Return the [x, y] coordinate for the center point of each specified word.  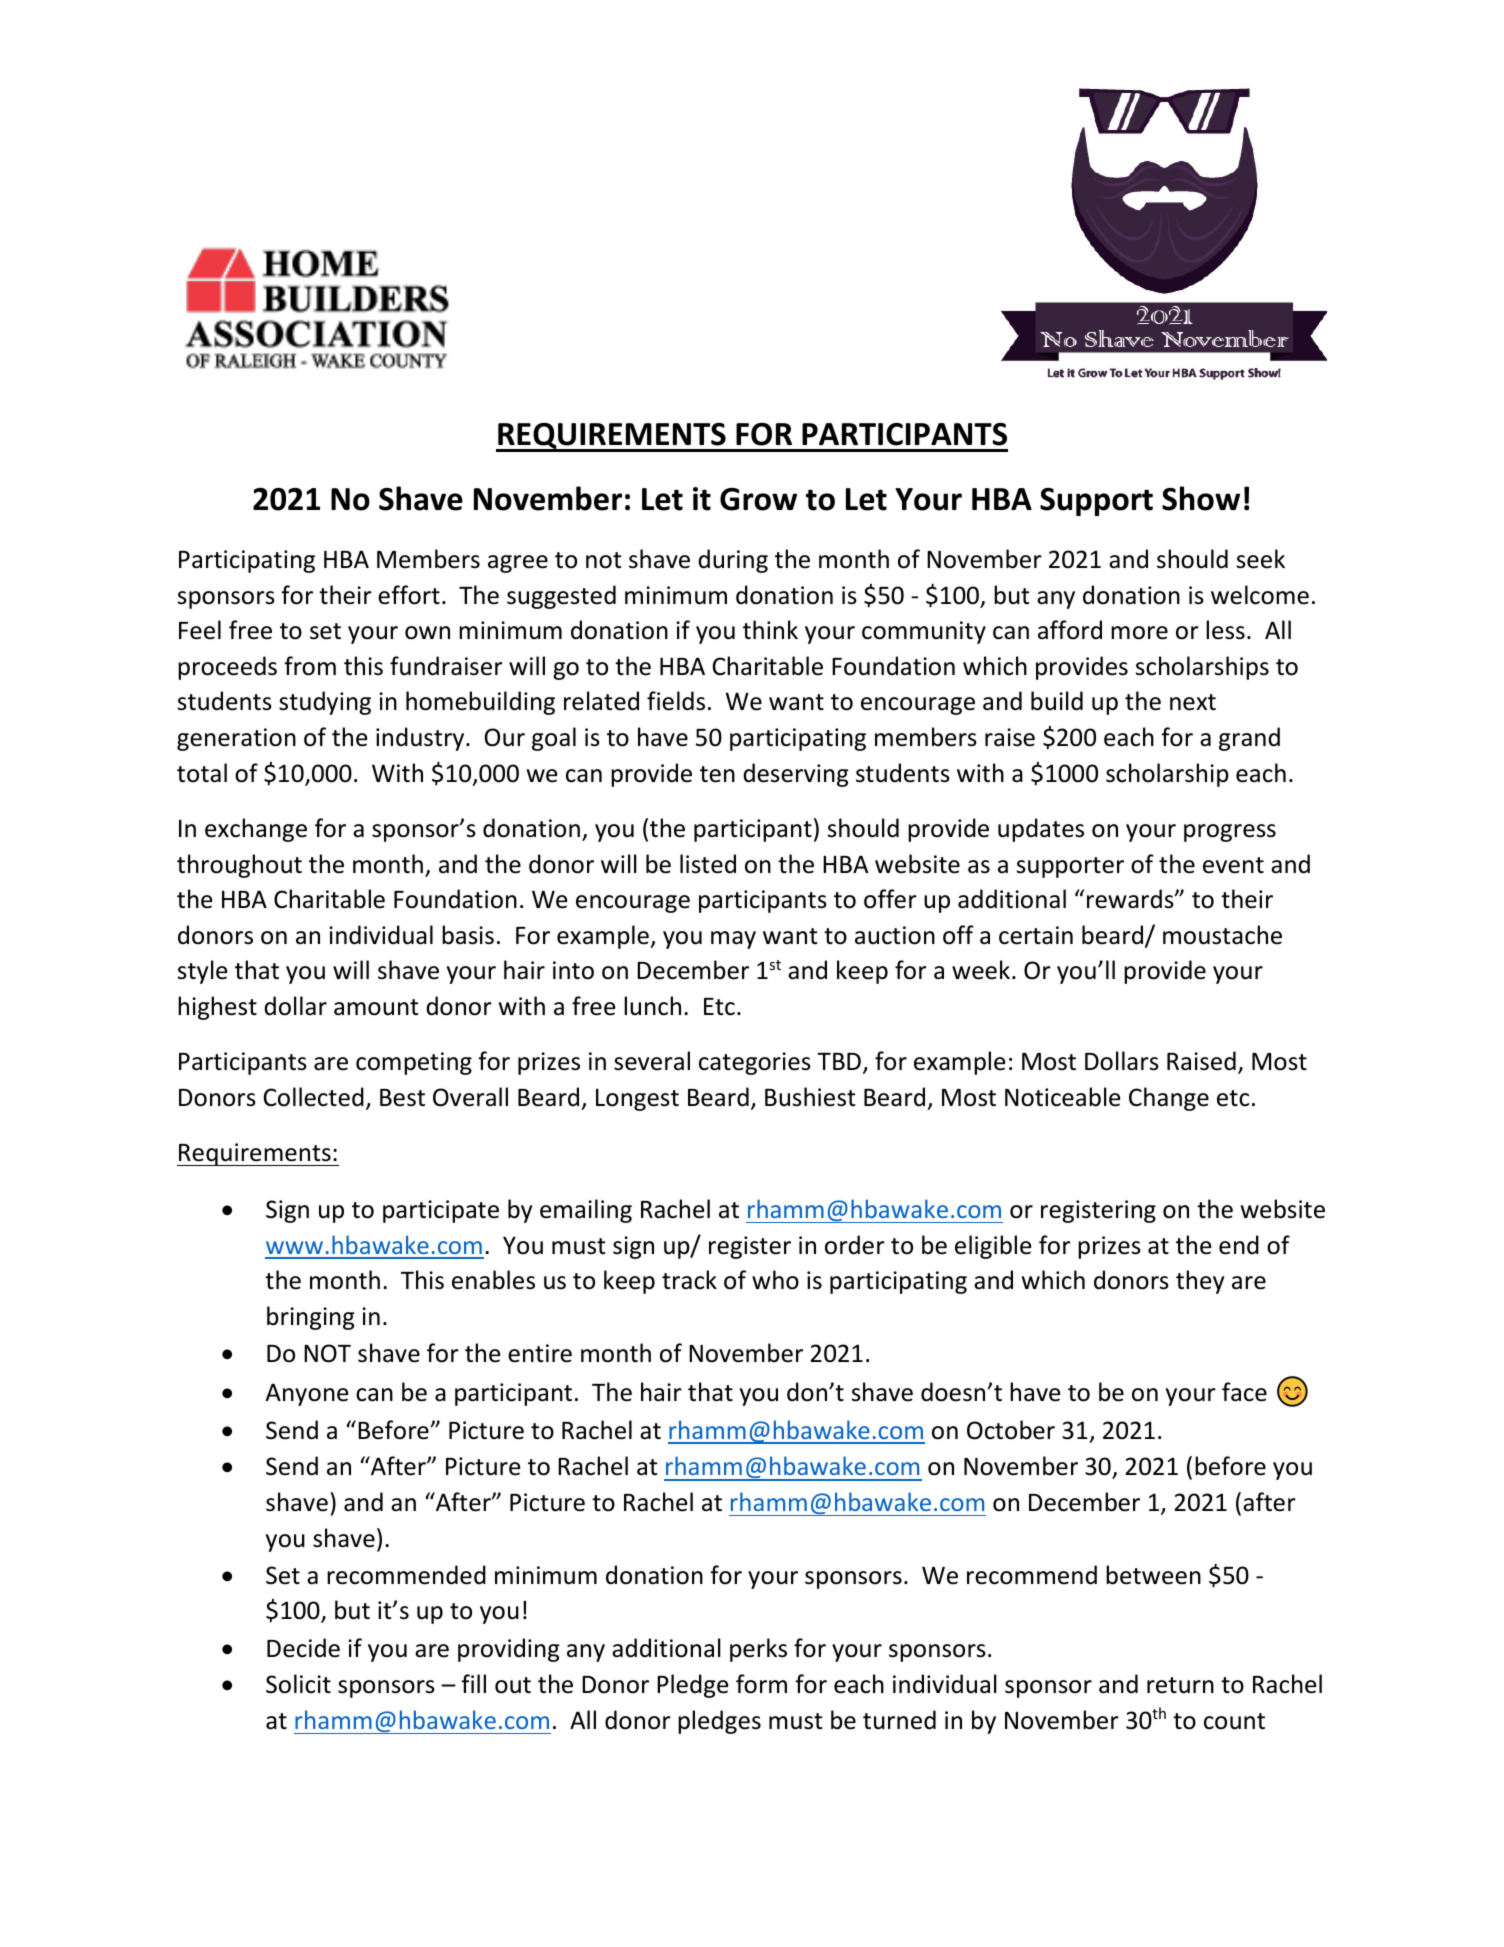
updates [1041, 830]
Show [1201, 498]
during [733, 561]
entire [540, 1353]
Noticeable [1062, 1097]
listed [708, 864]
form [761, 1684]
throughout [239, 866]
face [1244, 1392]
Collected [313, 1097]
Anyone [306, 1394]
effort [409, 595]
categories [755, 1063]
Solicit [298, 1684]
